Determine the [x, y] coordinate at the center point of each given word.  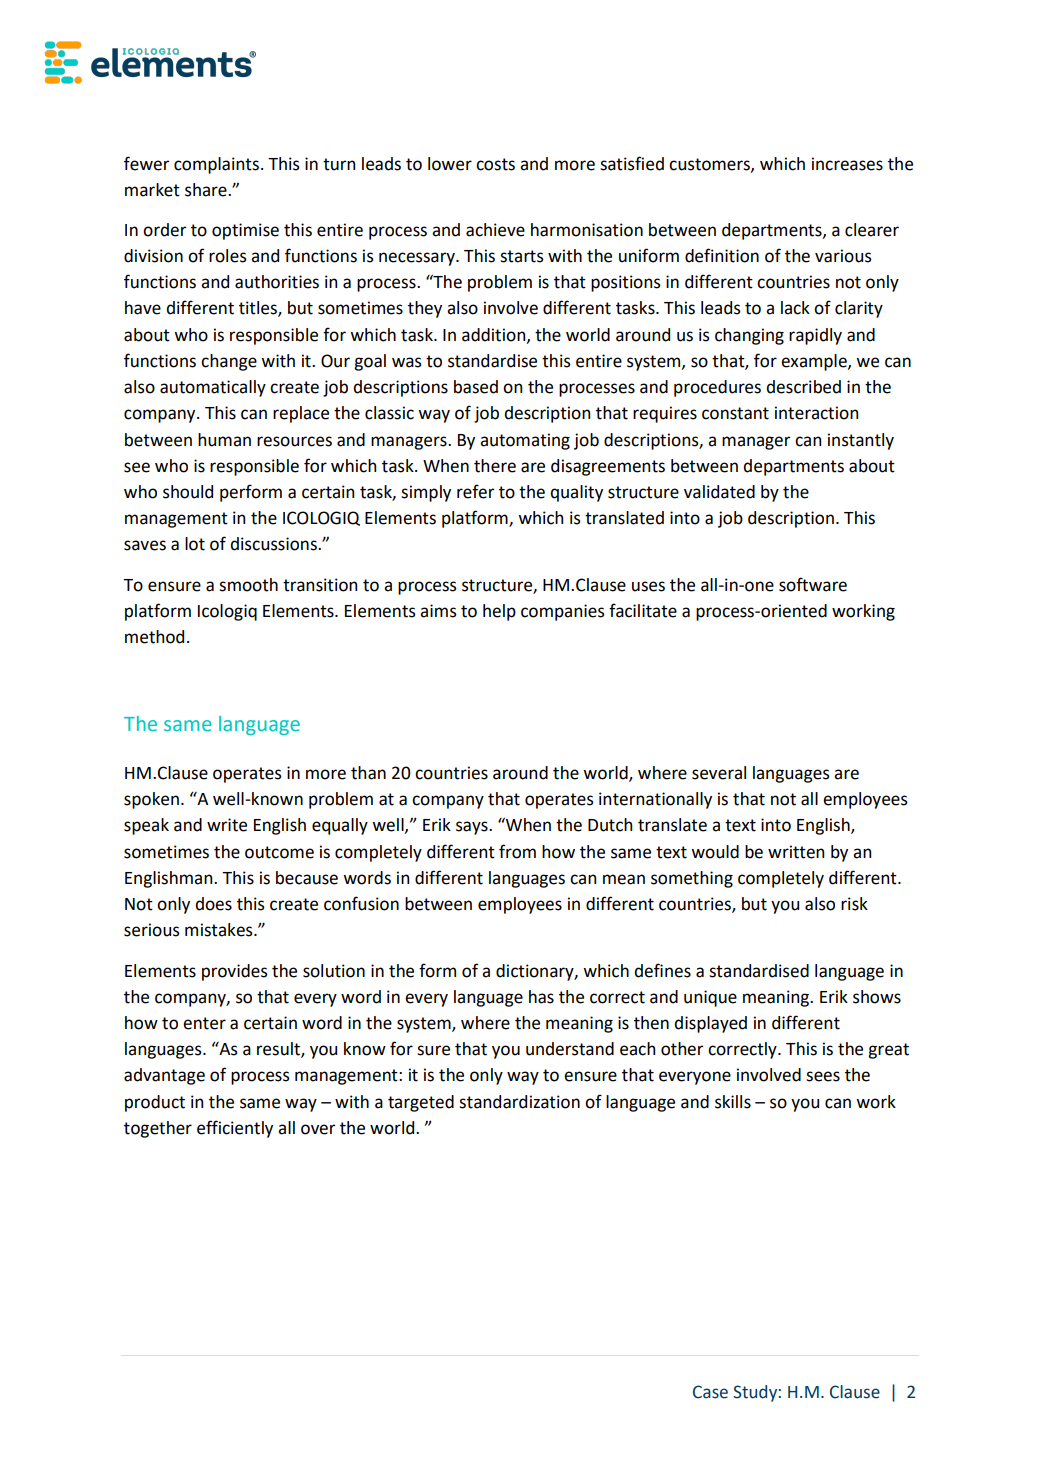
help [499, 612]
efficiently [235, 1129]
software [813, 584]
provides [235, 972]
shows [877, 997]
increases [847, 164]
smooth [248, 585]
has [541, 997]
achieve [495, 230]
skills [733, 1102]
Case [710, 1392]
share [207, 190]
